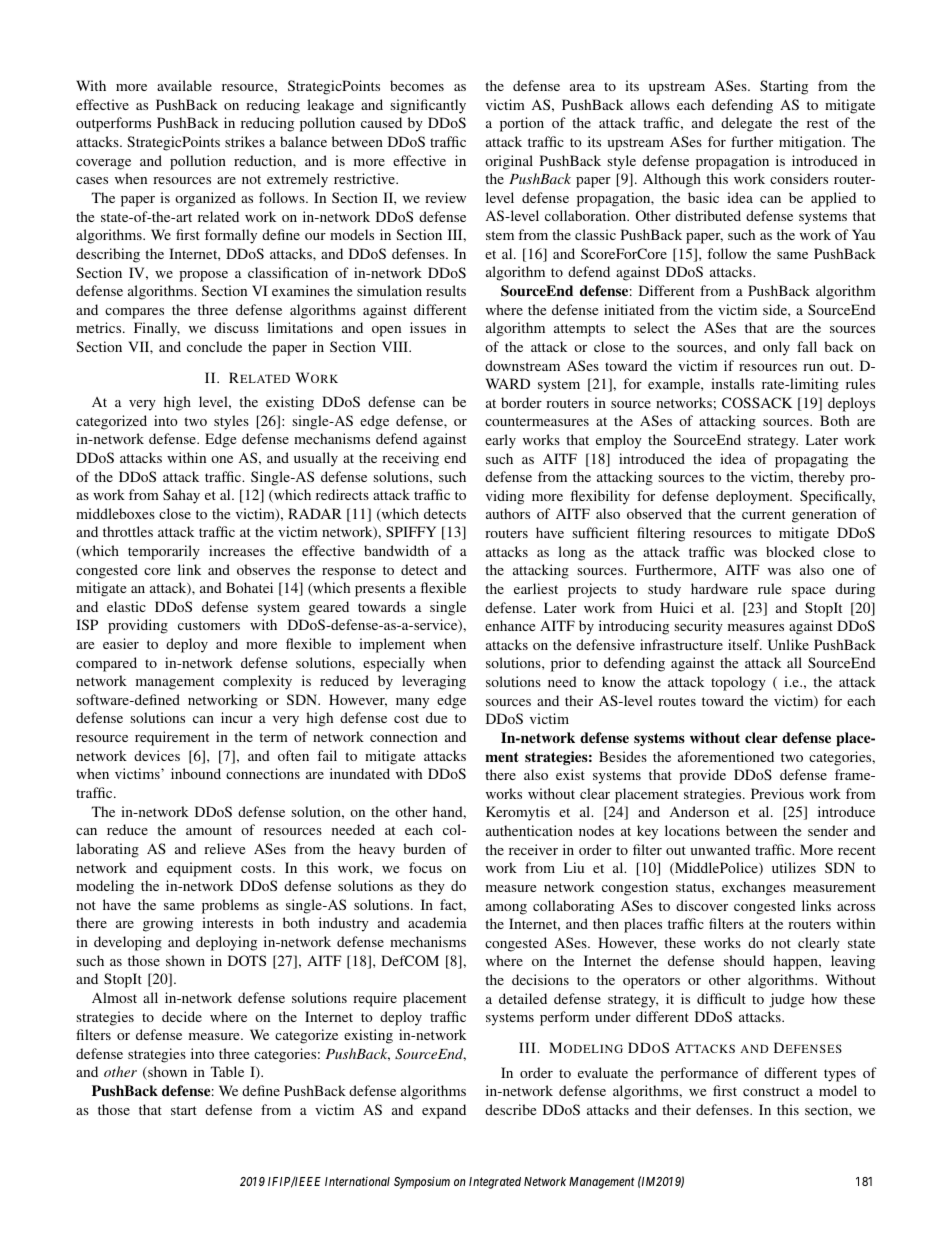  What do you see at coordinates (771, 1091) in the image?
I see `construct` at bounding box center [771, 1091].
